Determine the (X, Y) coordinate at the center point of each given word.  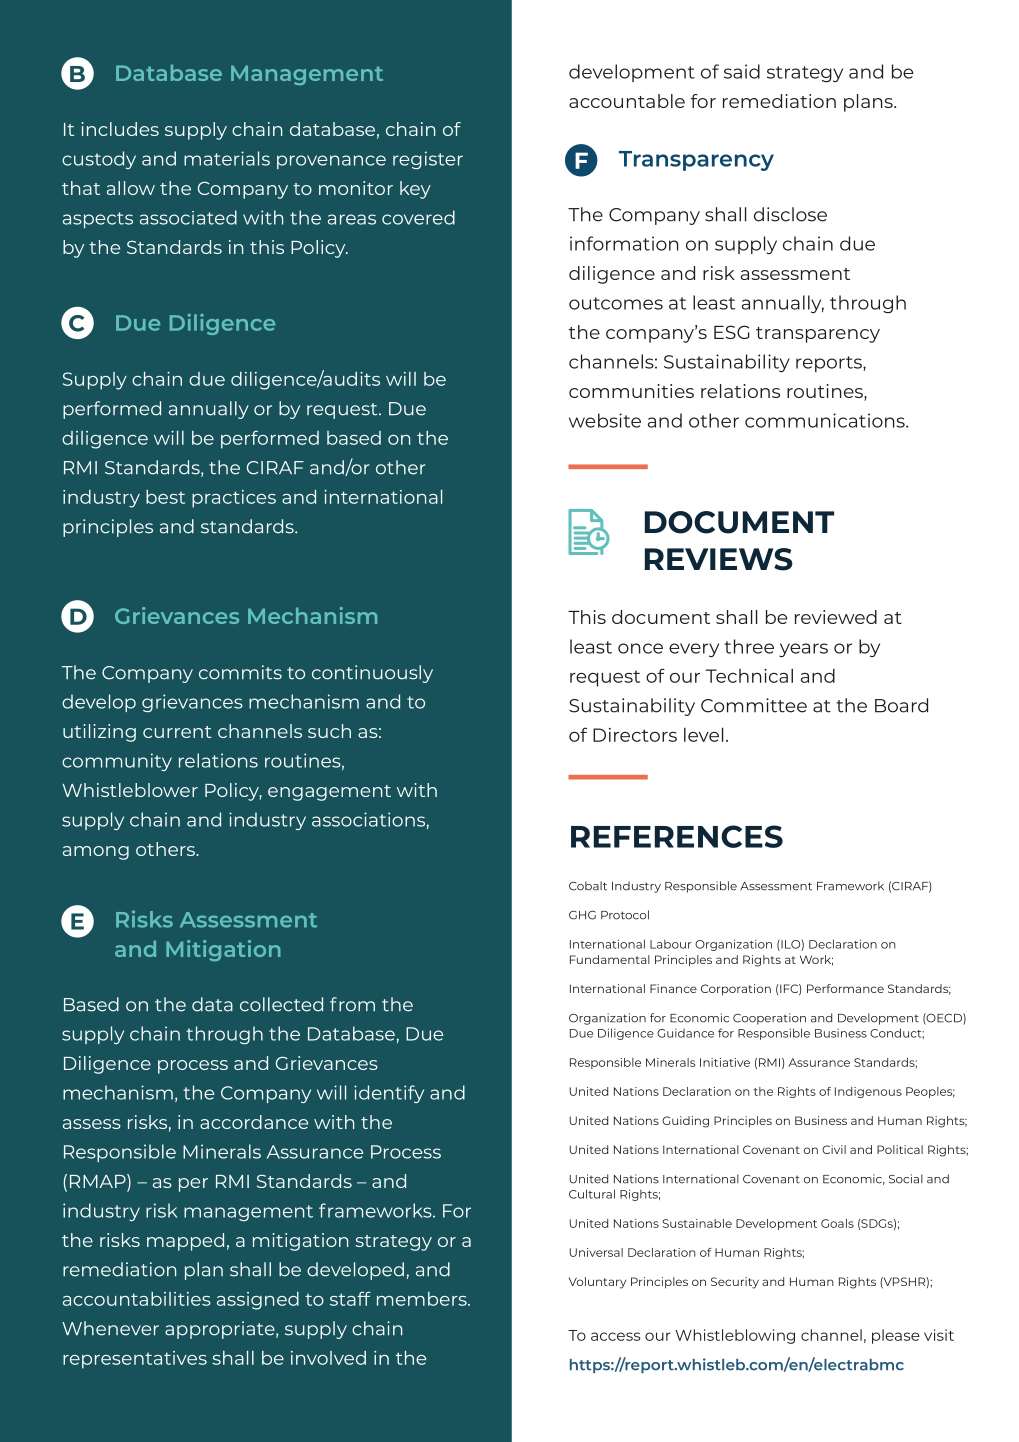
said (742, 71)
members (423, 1299)
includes (120, 129)
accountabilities (137, 1299)
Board (901, 705)
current (177, 732)
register (428, 160)
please (896, 1336)
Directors (635, 735)
